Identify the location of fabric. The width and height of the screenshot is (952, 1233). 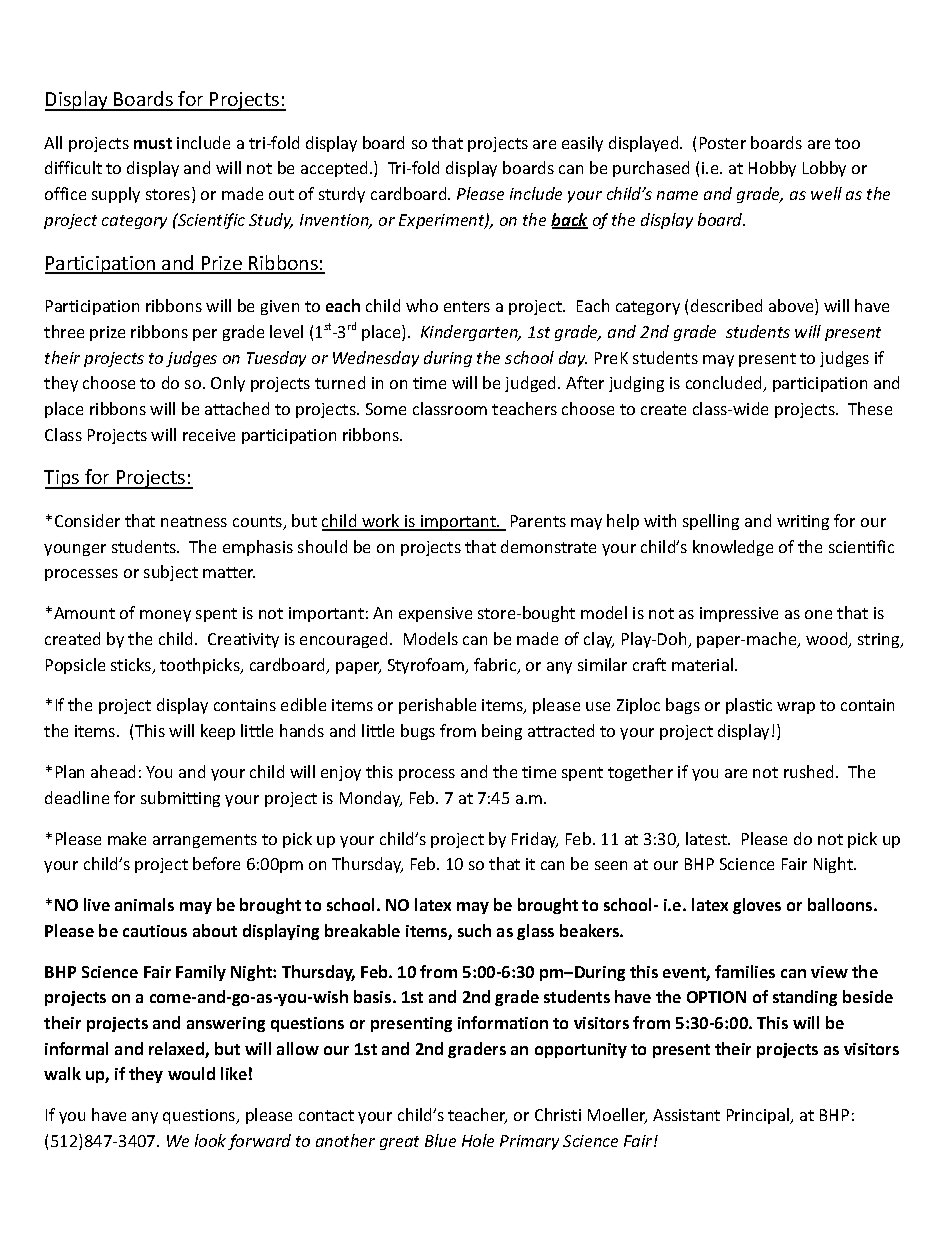
(496, 666).
